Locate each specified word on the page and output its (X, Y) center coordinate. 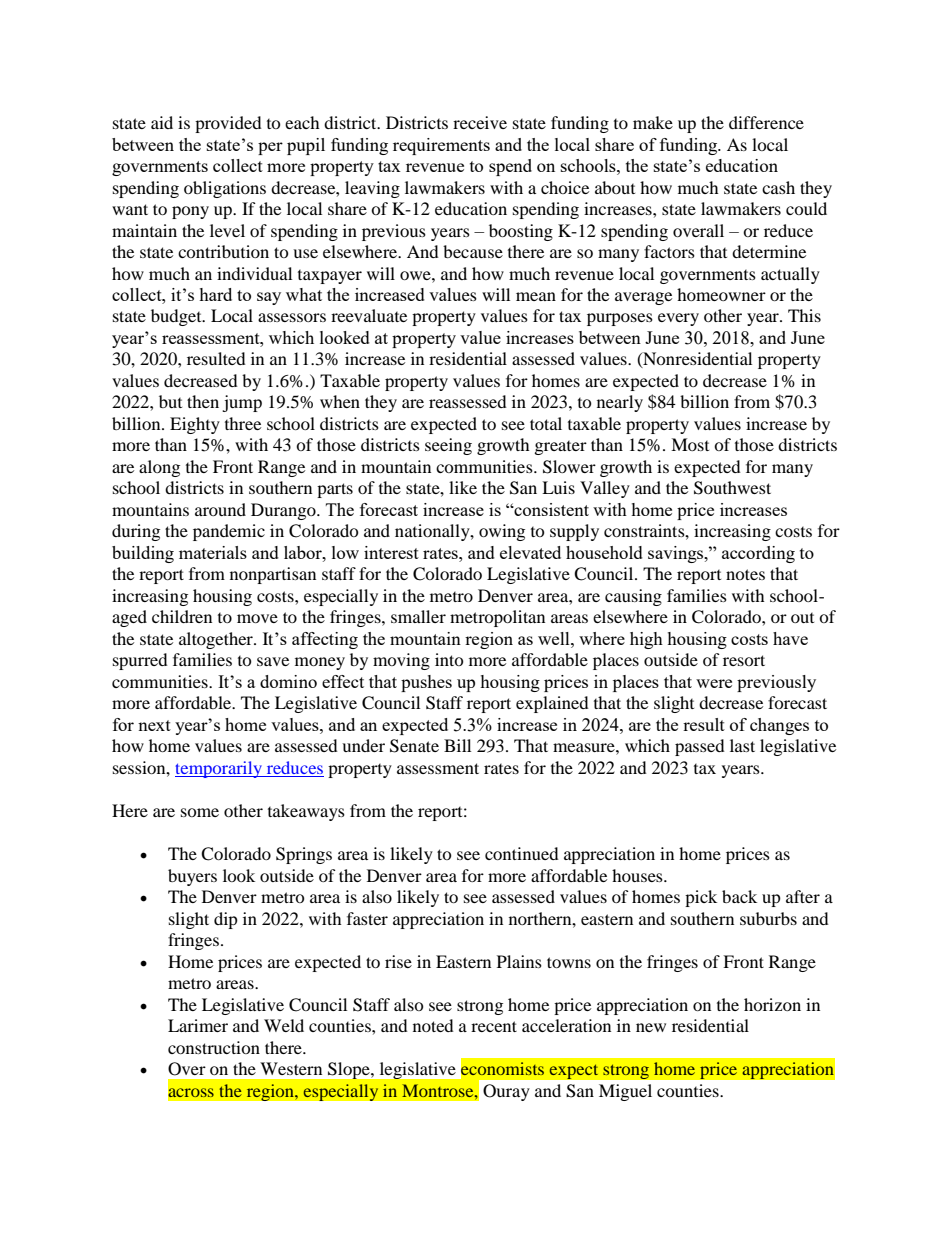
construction (214, 1047)
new (651, 1027)
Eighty (195, 425)
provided (228, 124)
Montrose (439, 1090)
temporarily (219, 769)
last (742, 745)
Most (690, 444)
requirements (441, 146)
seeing (448, 446)
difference (766, 122)
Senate (414, 746)
